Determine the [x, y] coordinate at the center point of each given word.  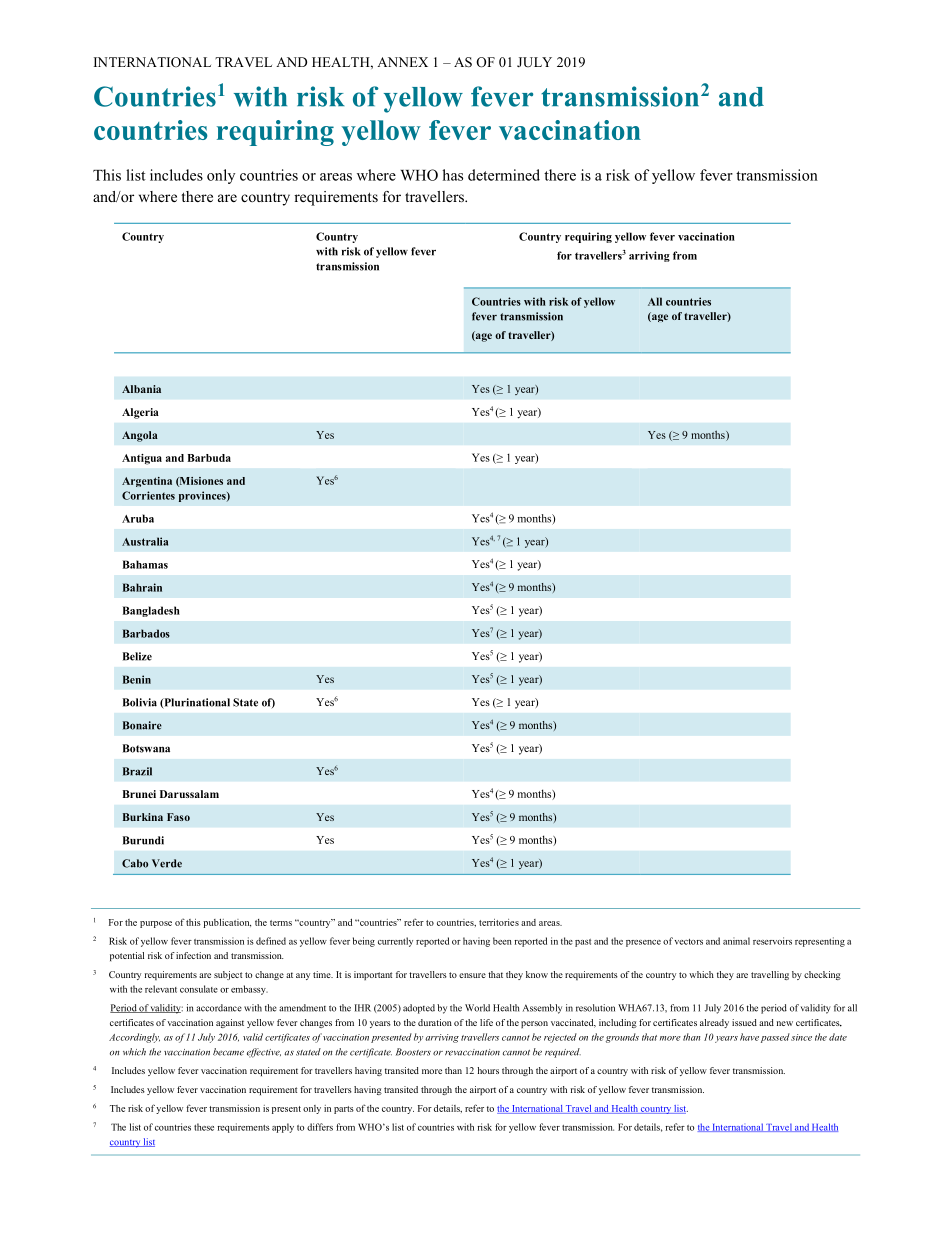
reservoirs [772, 941]
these [204, 1127]
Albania [141, 389]
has [452, 175]
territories [499, 922]
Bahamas [145, 564]
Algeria [140, 413]
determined [504, 175]
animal [736, 941]
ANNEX [402, 62]
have [749, 1037]
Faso [178, 817]
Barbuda [209, 458]
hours [488, 1070]
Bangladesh [151, 611]
